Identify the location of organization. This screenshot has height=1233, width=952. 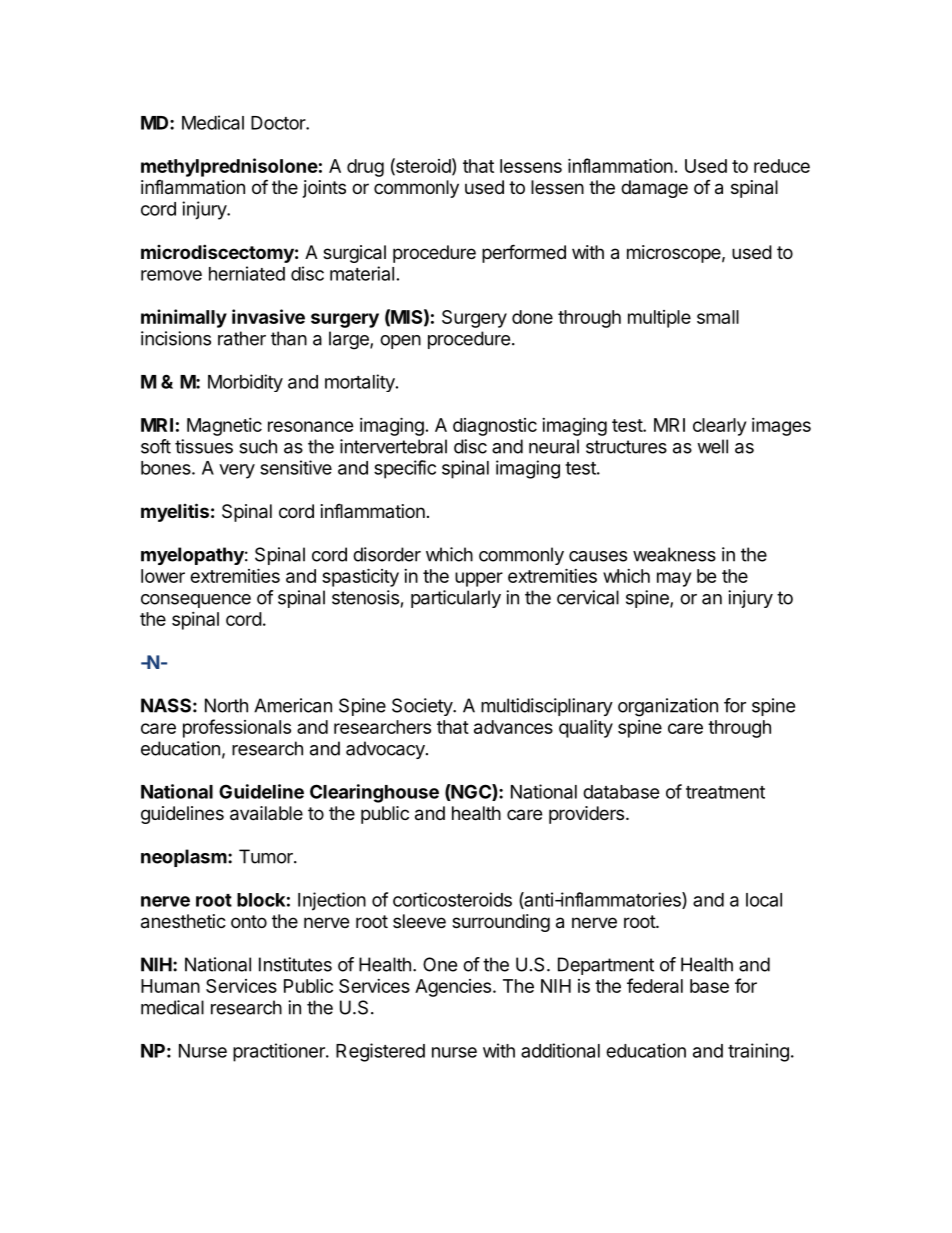
(668, 707).
